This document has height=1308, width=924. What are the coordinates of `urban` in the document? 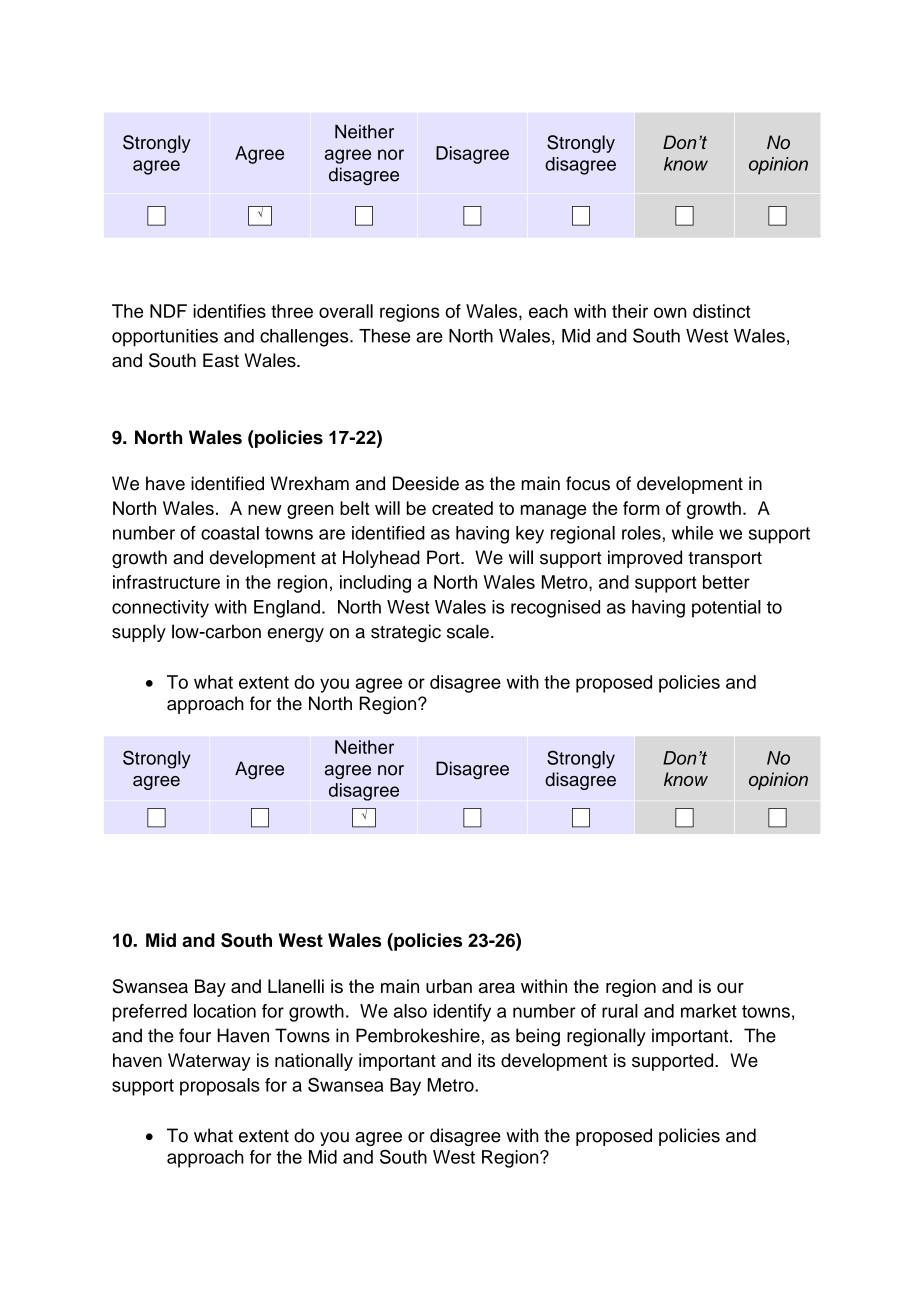 It's located at (449, 986).
